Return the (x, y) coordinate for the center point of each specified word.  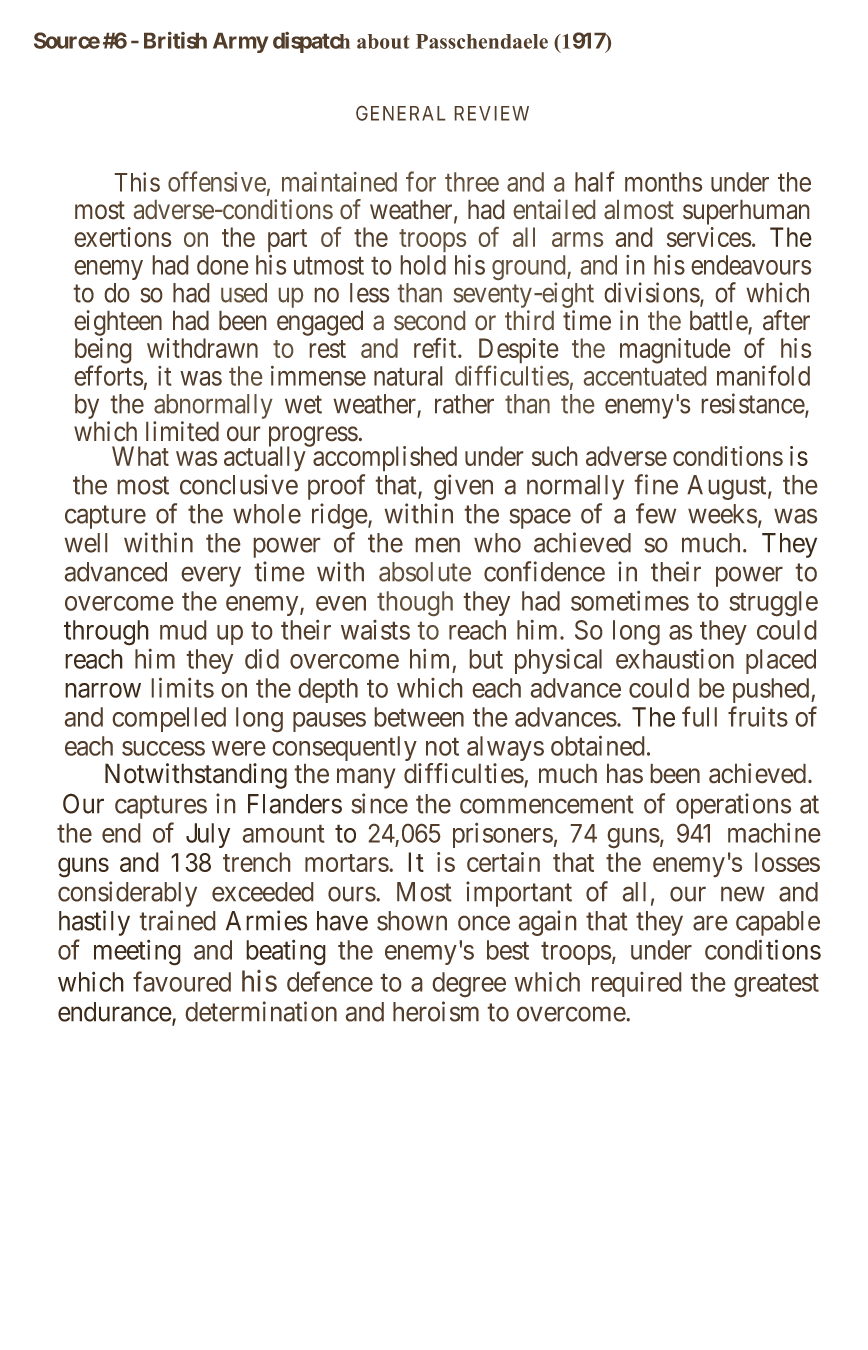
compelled (169, 719)
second (429, 320)
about (383, 41)
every (211, 577)
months (664, 182)
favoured (182, 981)
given (463, 487)
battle (719, 321)
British (175, 40)
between (419, 717)
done (223, 265)
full (699, 716)
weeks (722, 514)
